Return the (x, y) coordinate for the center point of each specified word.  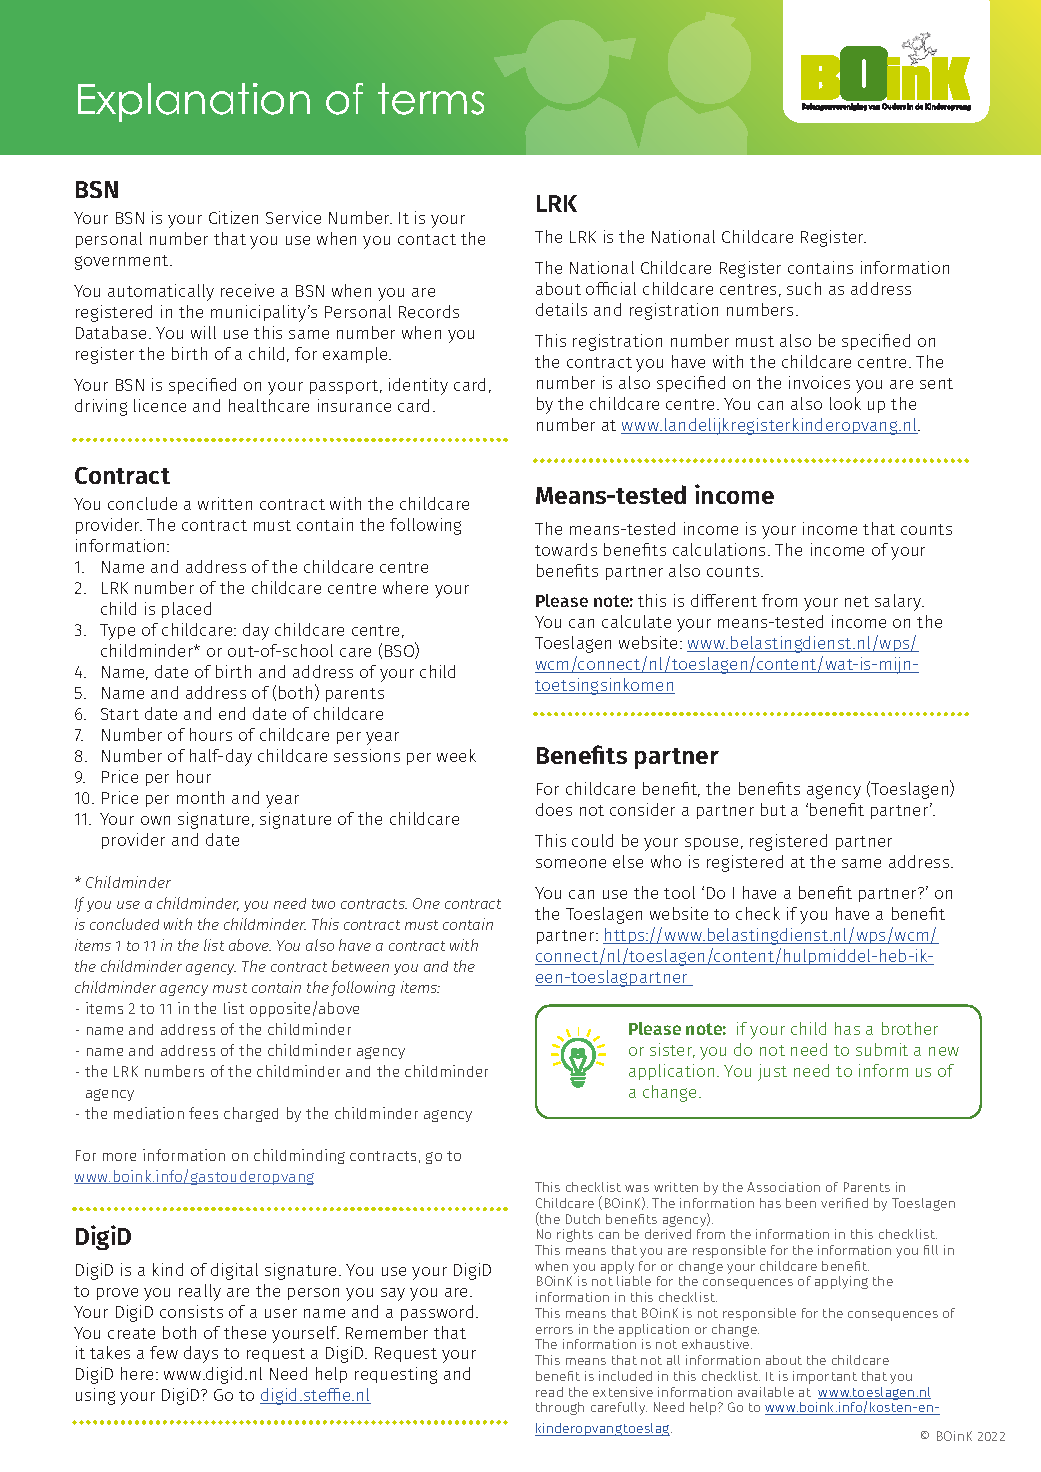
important (825, 1377)
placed (186, 610)
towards (566, 549)
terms (431, 99)
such (804, 288)
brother (910, 1028)
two (323, 904)
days (201, 1354)
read (549, 1392)
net (857, 601)
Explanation (194, 102)
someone (571, 863)
